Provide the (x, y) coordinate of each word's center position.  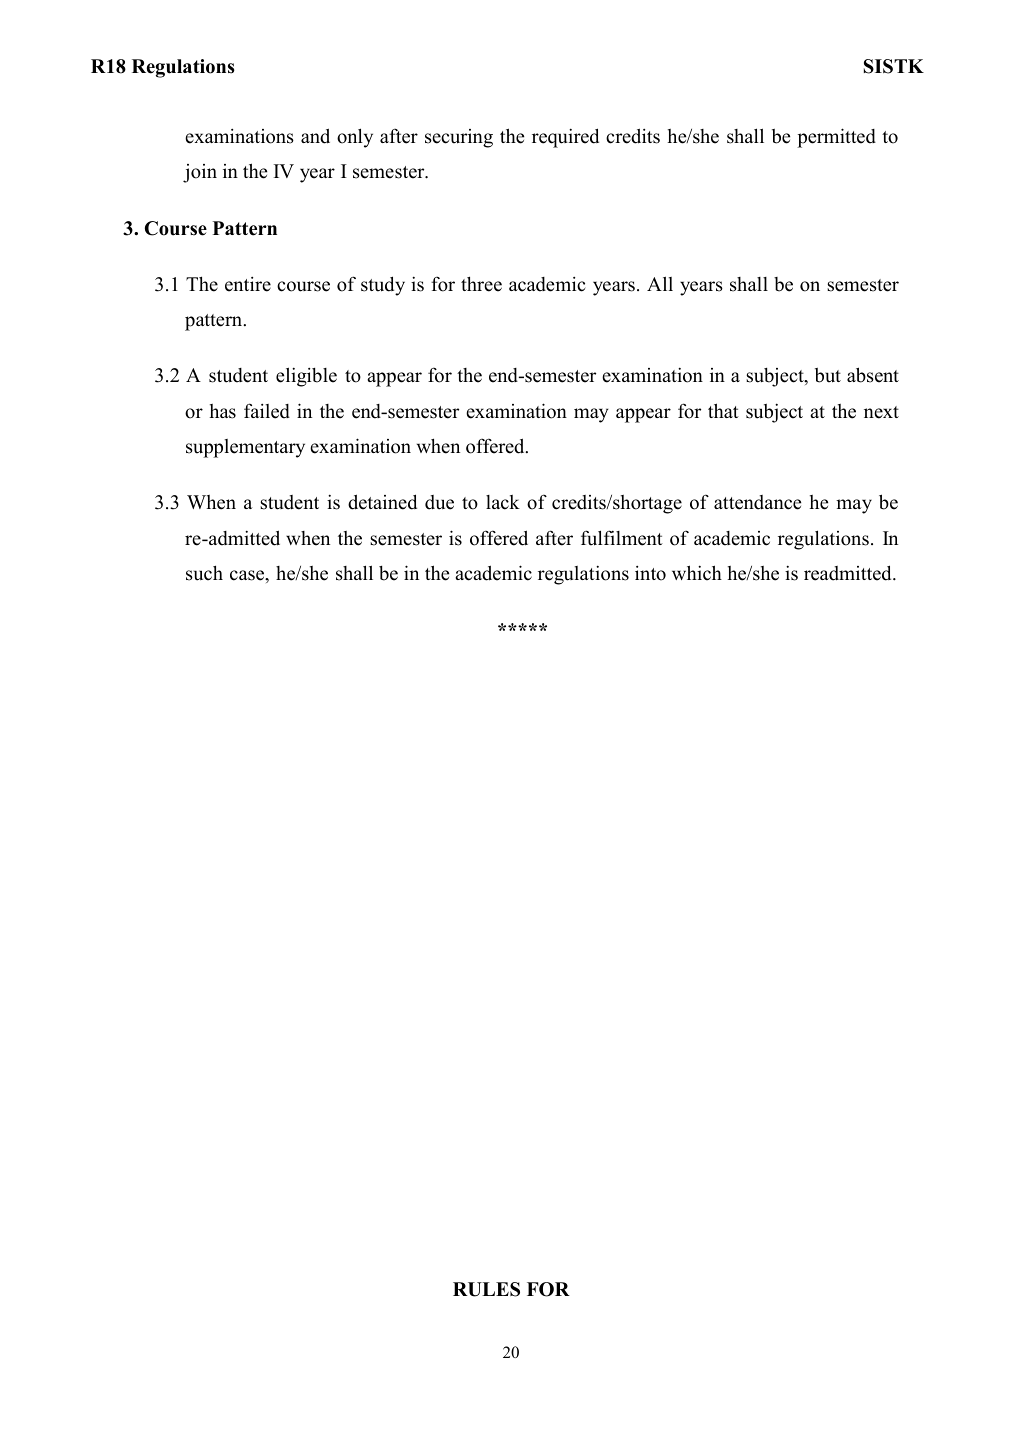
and (315, 136)
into (650, 573)
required (565, 138)
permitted (836, 138)
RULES (486, 1289)
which (697, 573)
